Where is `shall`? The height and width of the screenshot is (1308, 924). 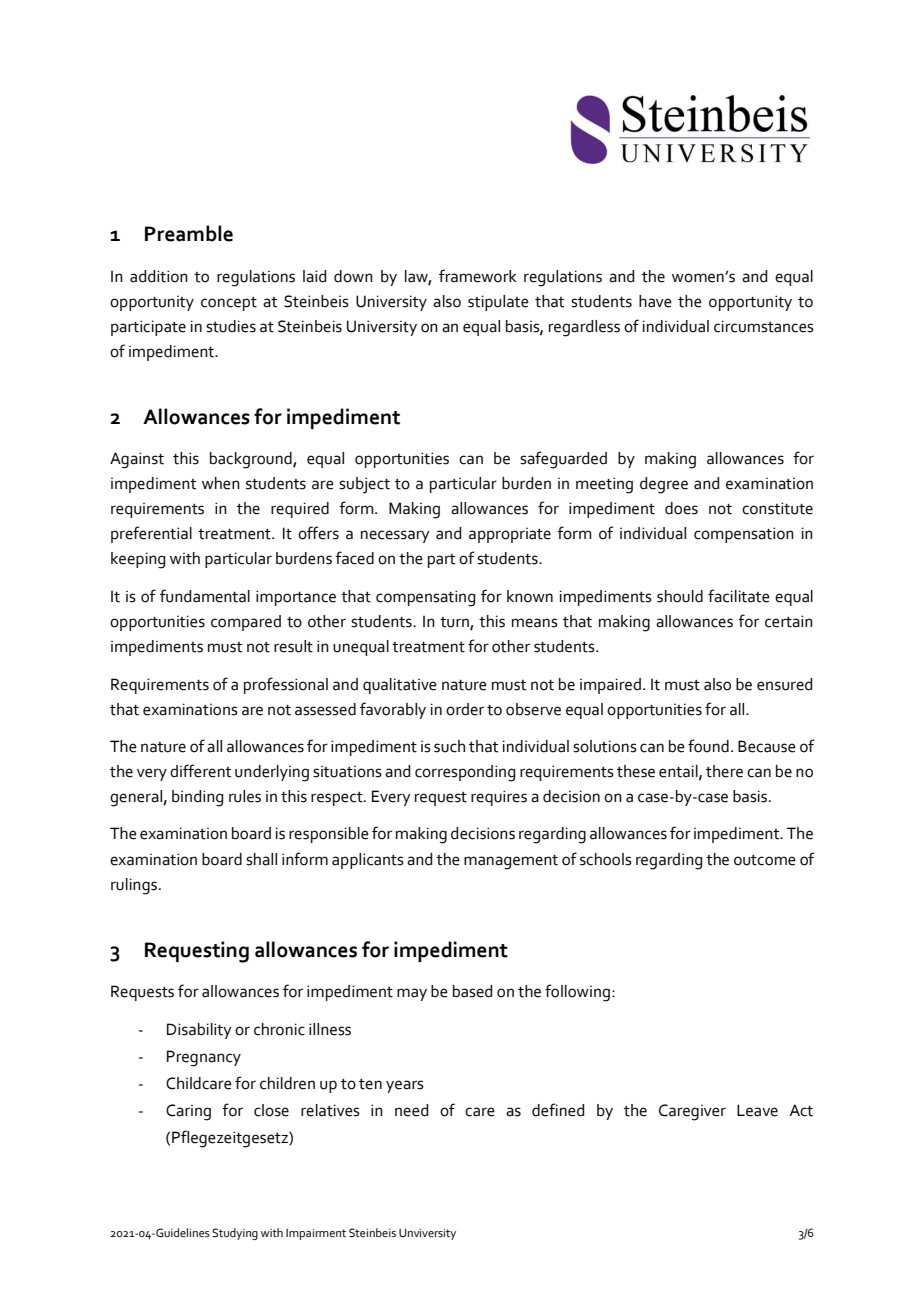 shall is located at coordinates (261, 859).
